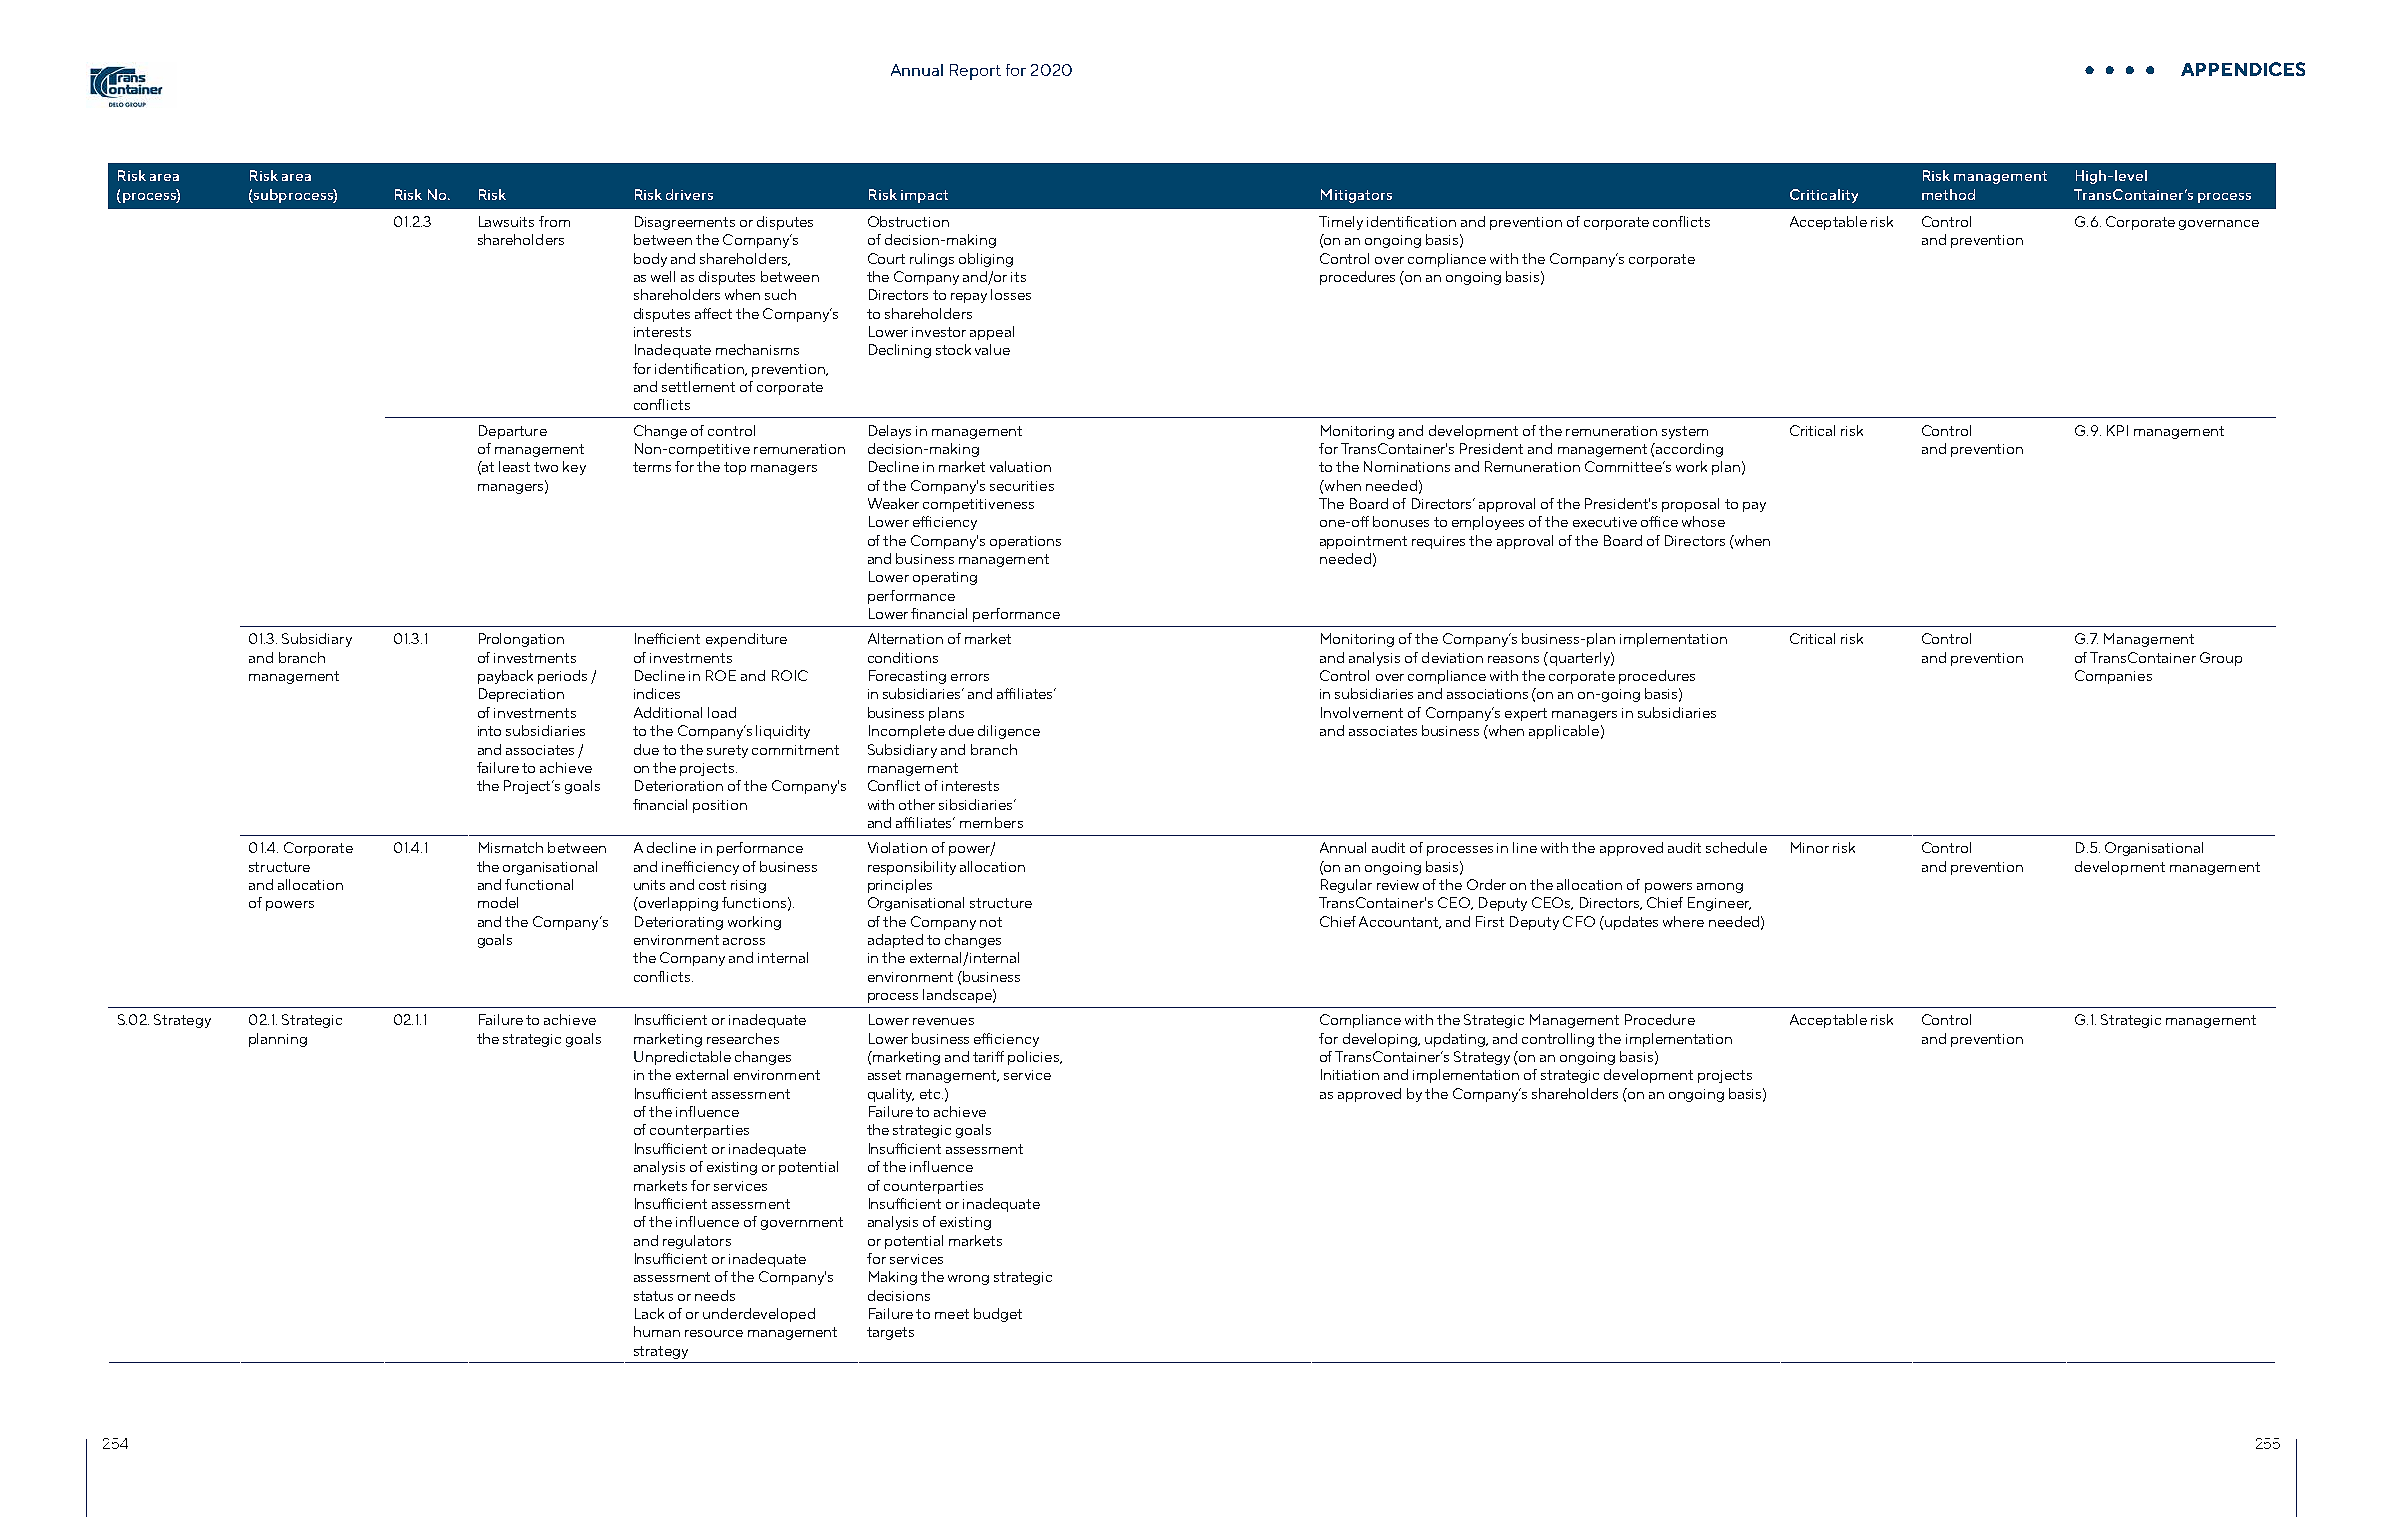 This document has height=1517, width=2384. I want to click on Regular, so click(1346, 886).
